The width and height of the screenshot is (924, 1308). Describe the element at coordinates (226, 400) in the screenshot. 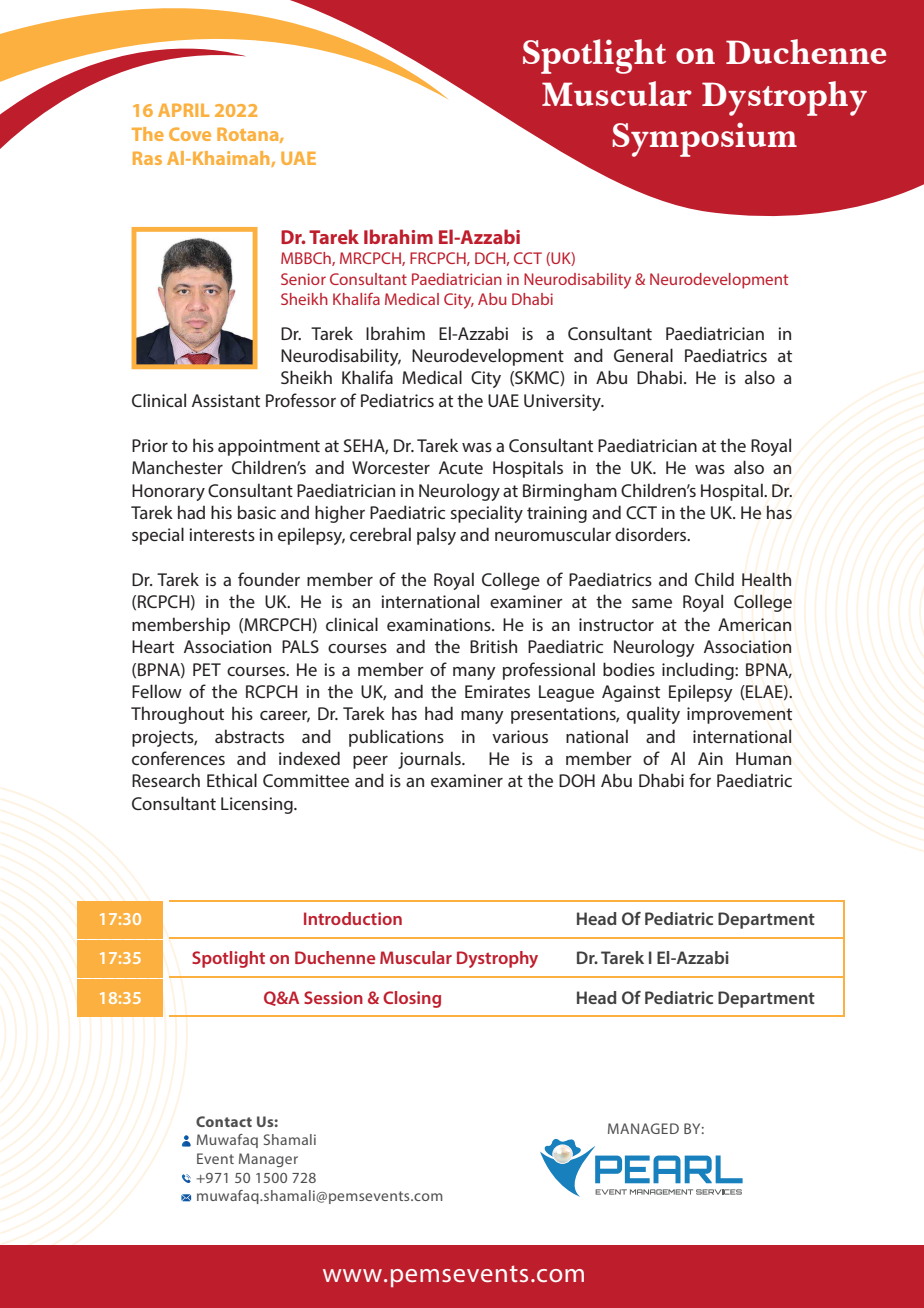

I see `Assistant` at that location.
